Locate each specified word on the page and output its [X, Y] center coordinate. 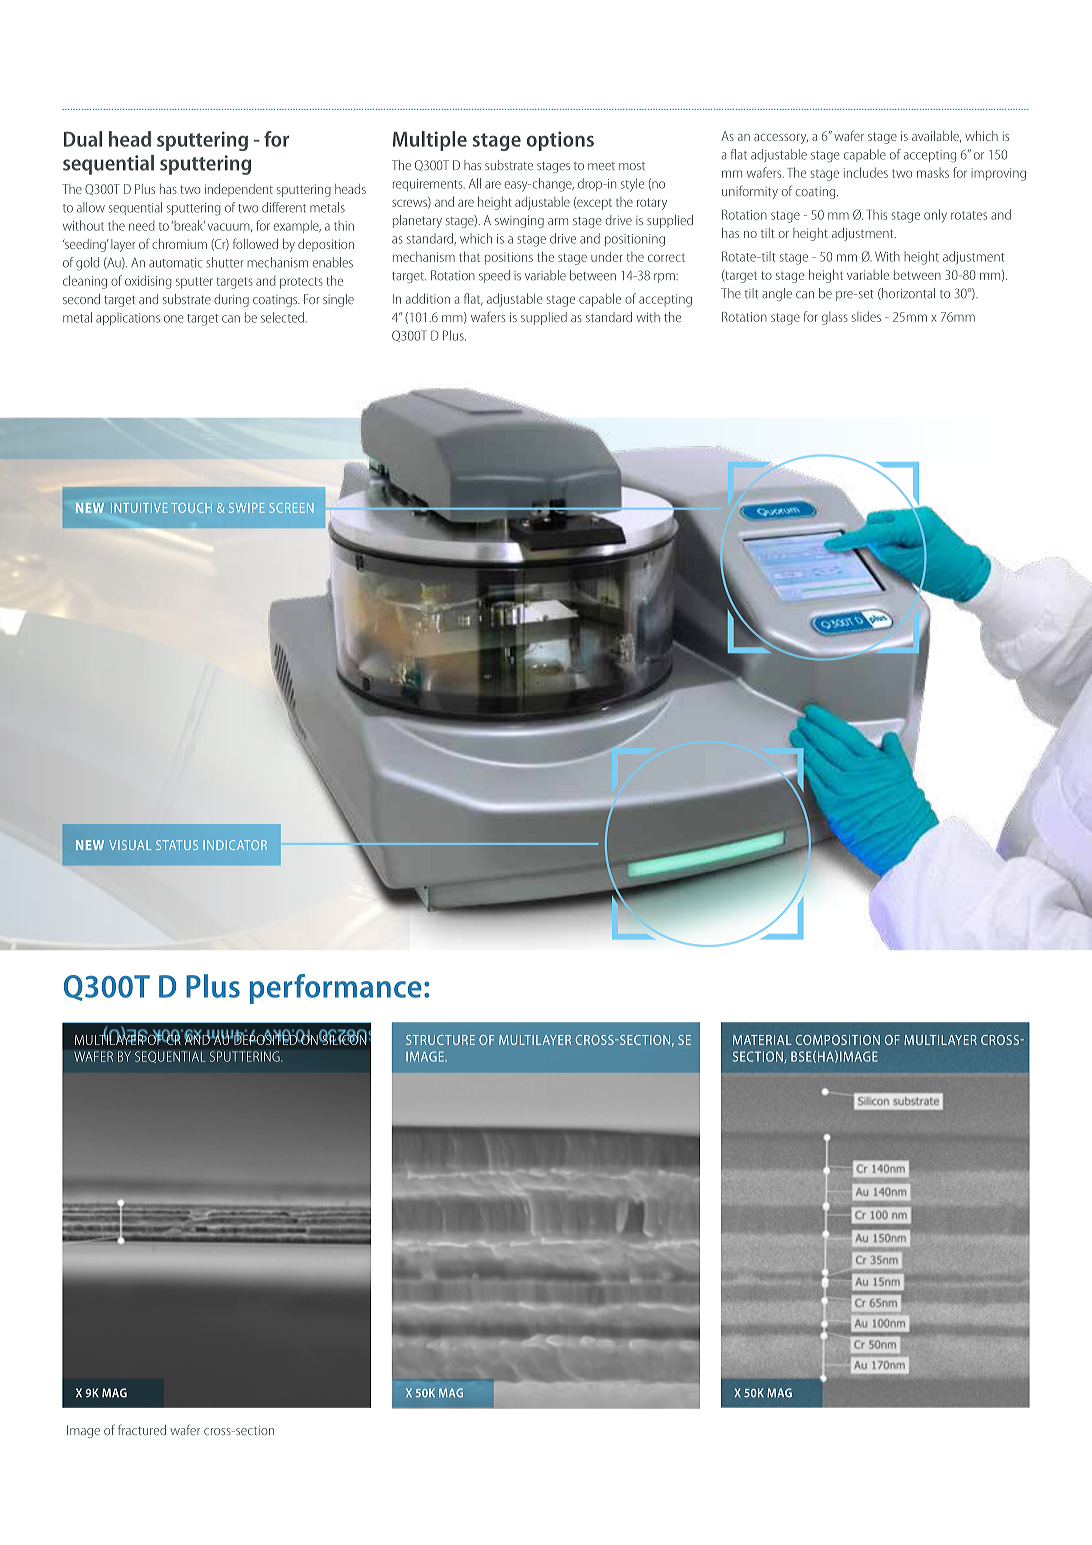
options [560, 141]
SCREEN [291, 508]
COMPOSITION [837, 1040]
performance [336, 989]
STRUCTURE [440, 1040]
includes [866, 172]
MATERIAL [762, 1040]
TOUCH [191, 508]
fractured [142, 1430]
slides [866, 316]
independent [239, 190]
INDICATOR [235, 845]
